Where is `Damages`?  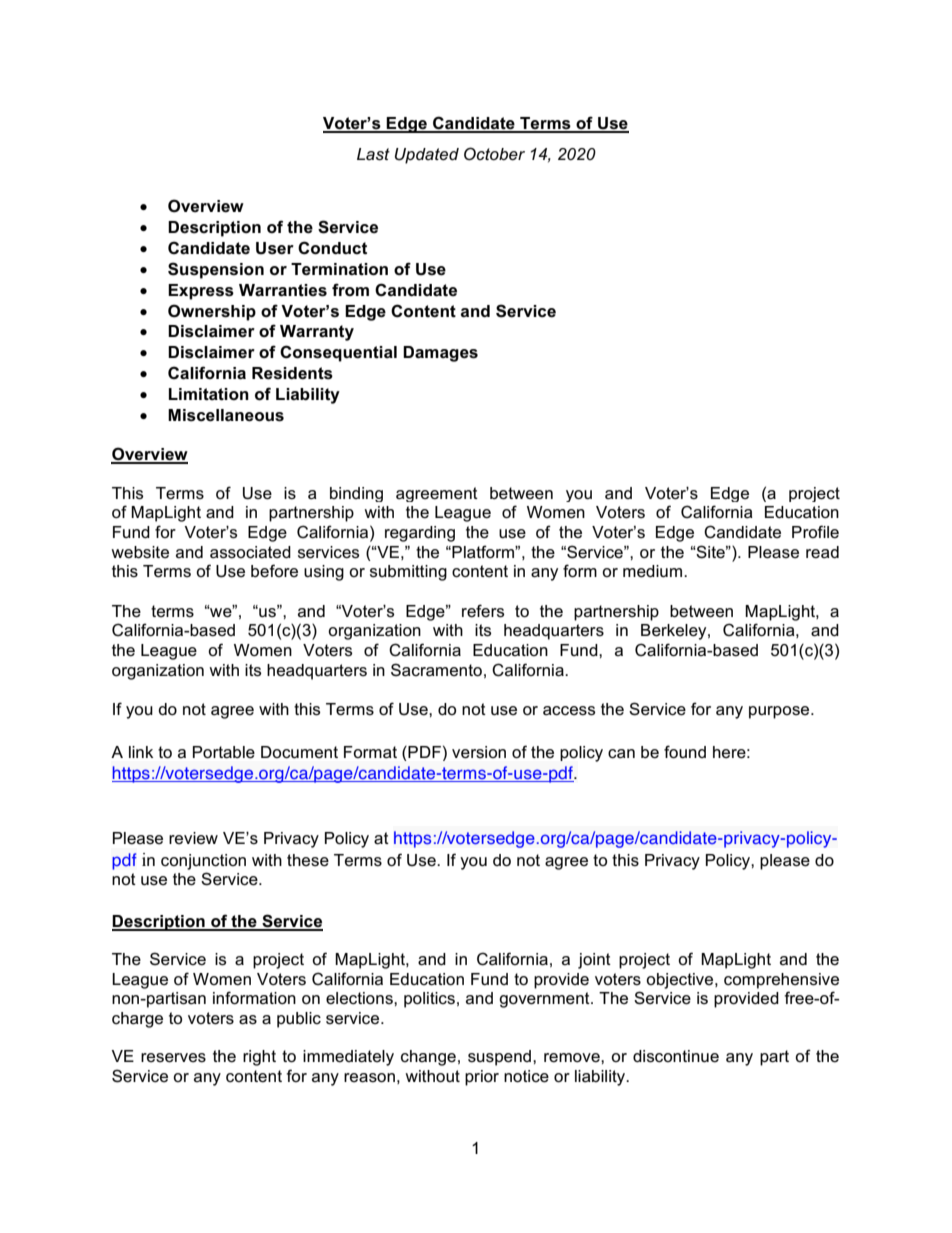 Damages is located at coordinates (440, 354).
